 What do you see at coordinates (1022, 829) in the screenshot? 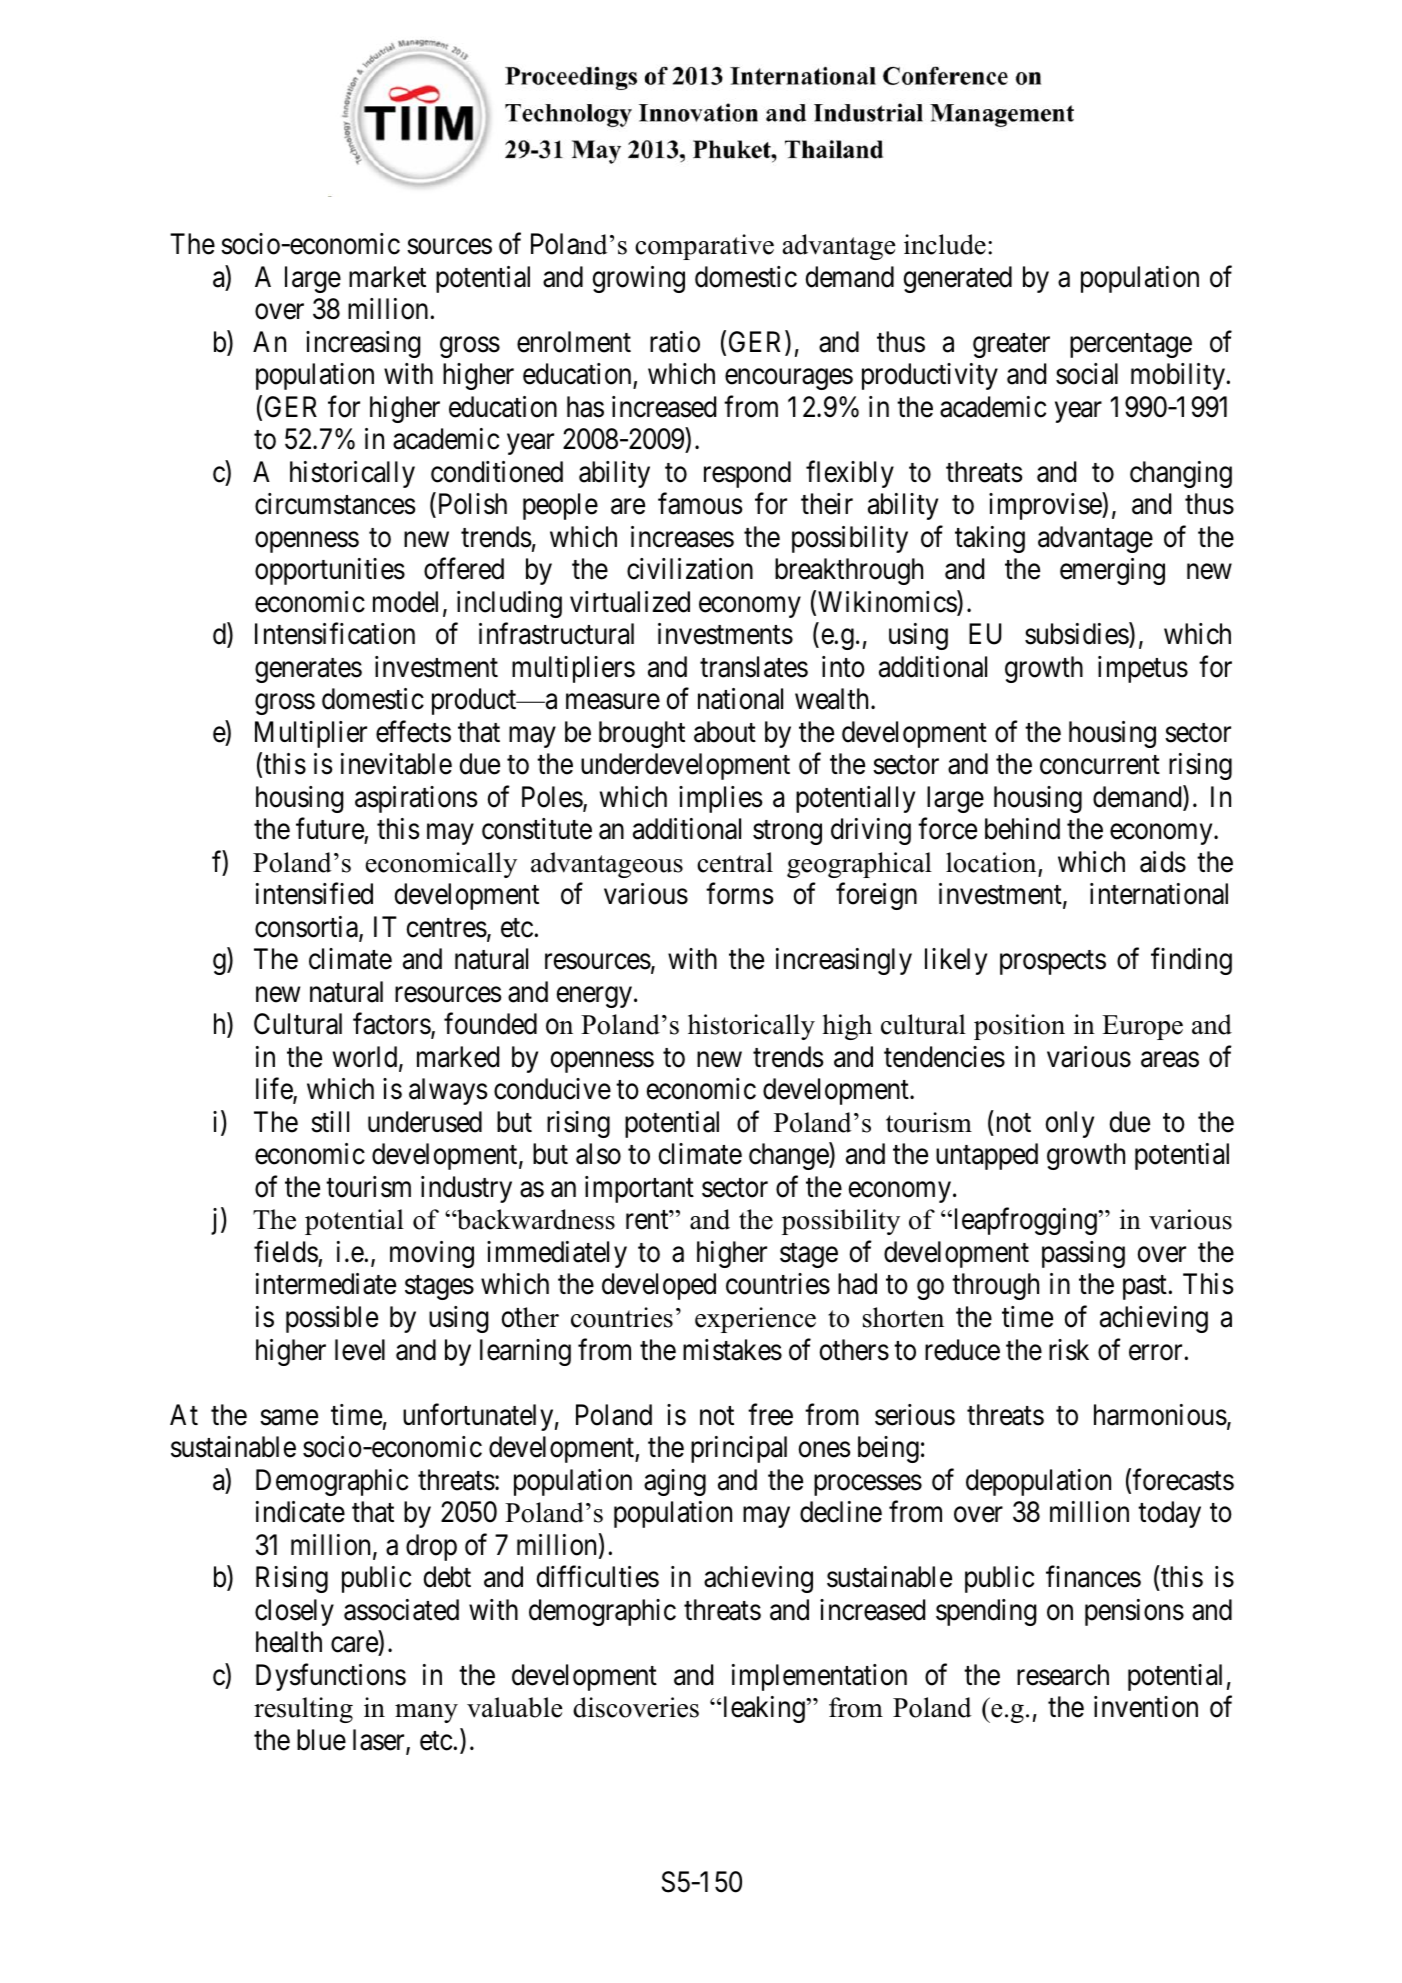
I see `behind` at bounding box center [1022, 829].
